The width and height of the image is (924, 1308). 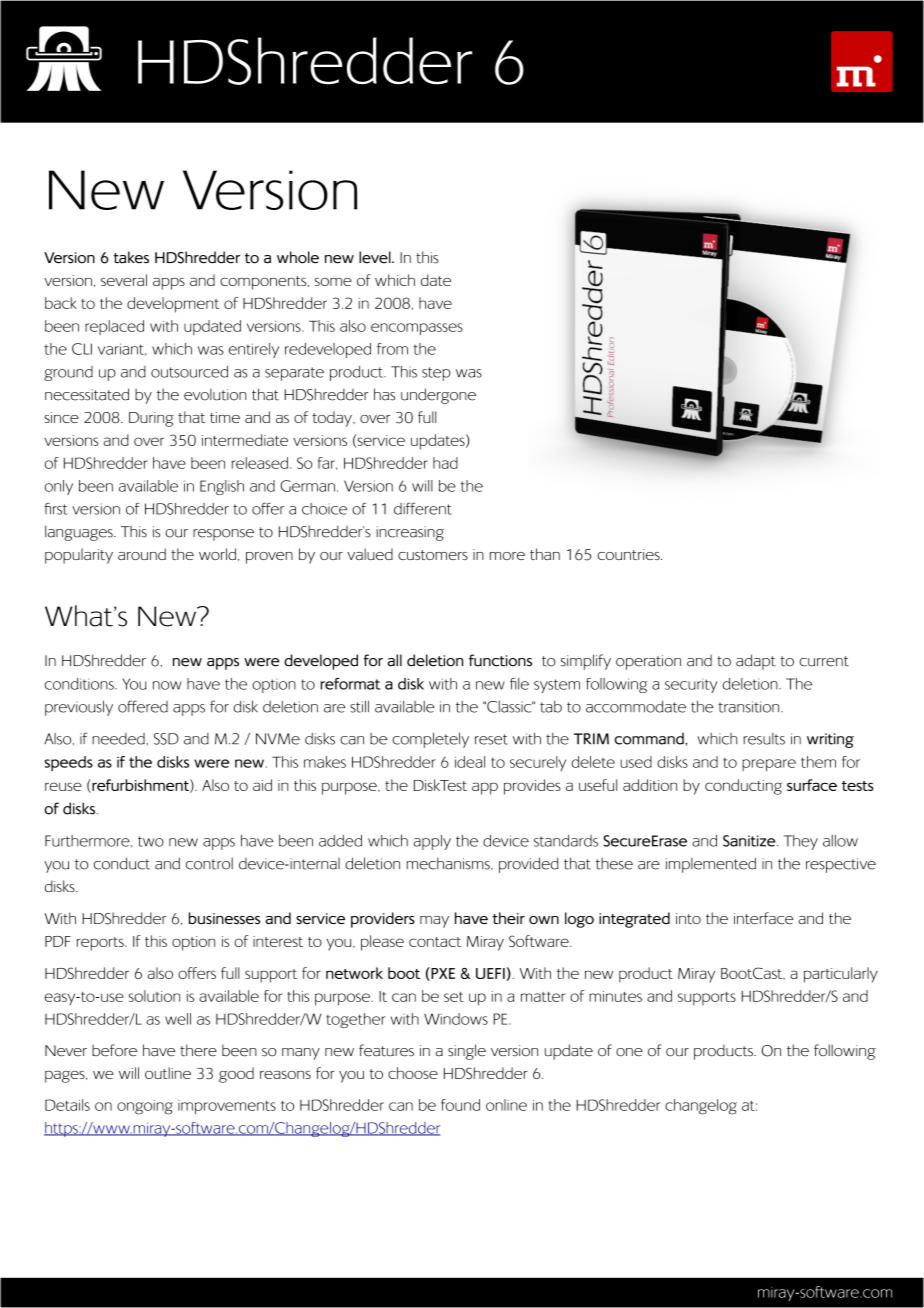 What do you see at coordinates (417, 329) in the image?
I see `encompasses` at bounding box center [417, 329].
